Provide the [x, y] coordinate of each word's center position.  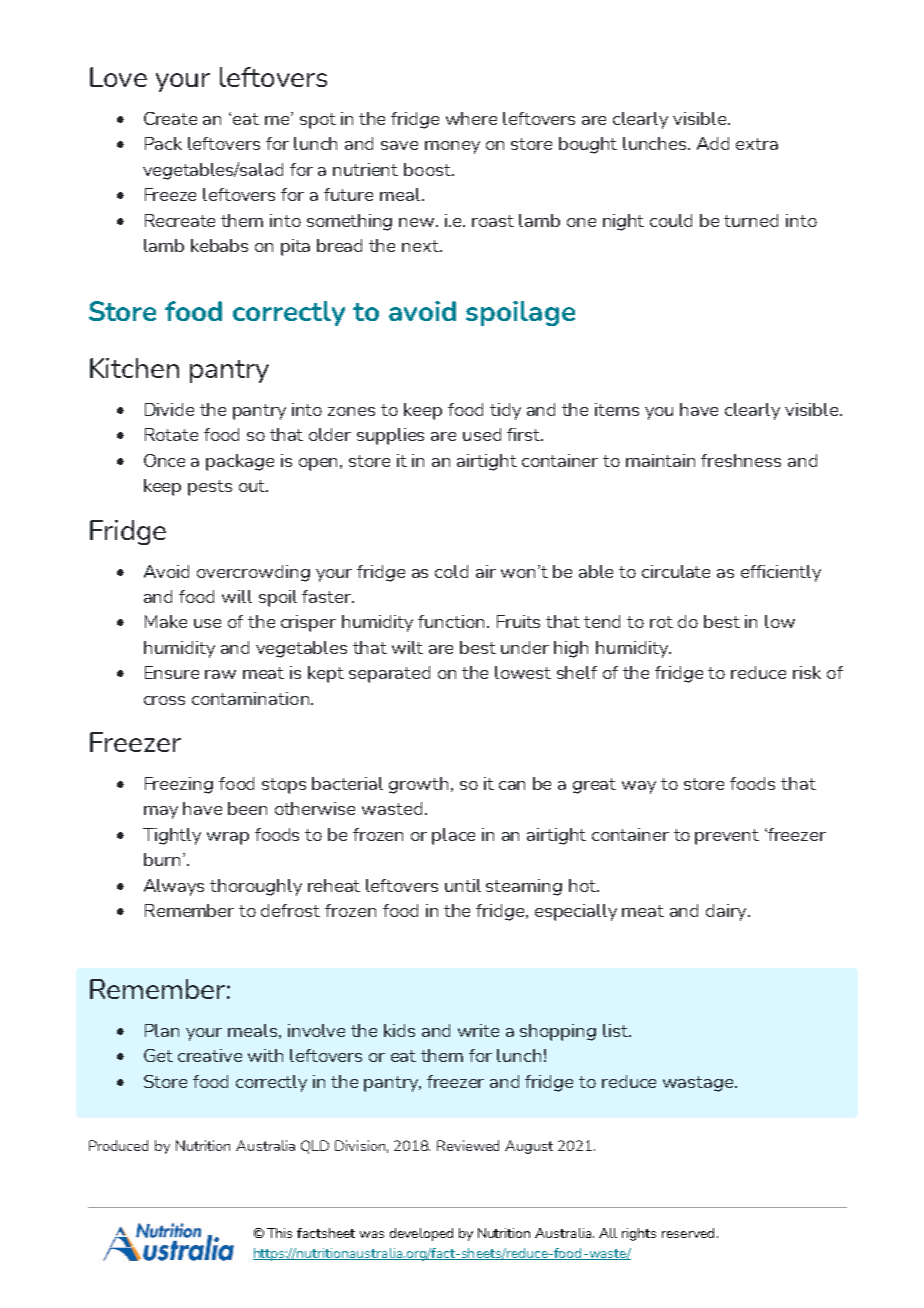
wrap [228, 838]
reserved [688, 1233]
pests [210, 488]
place [453, 836]
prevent [727, 837]
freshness [741, 460]
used [482, 434]
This [279, 1233]
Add [713, 143]
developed [421, 1234]
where [471, 118]
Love [118, 77]
